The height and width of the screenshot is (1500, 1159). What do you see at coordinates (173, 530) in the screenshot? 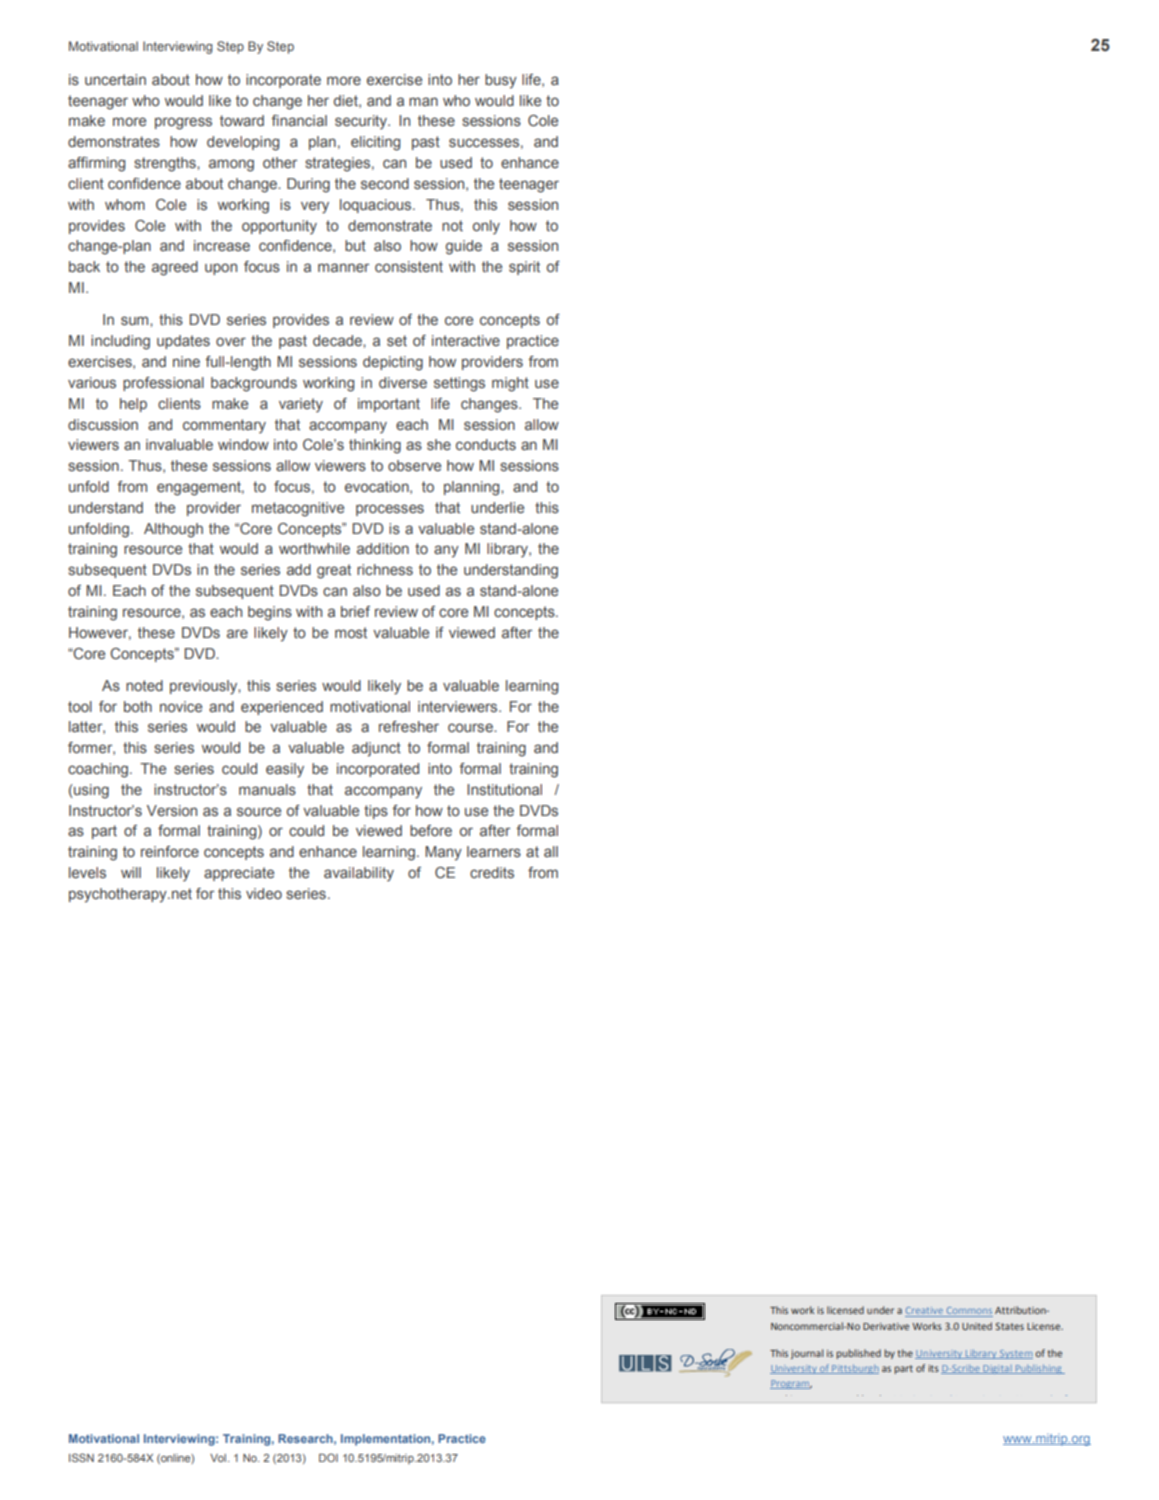
I see `Although` at bounding box center [173, 530].
